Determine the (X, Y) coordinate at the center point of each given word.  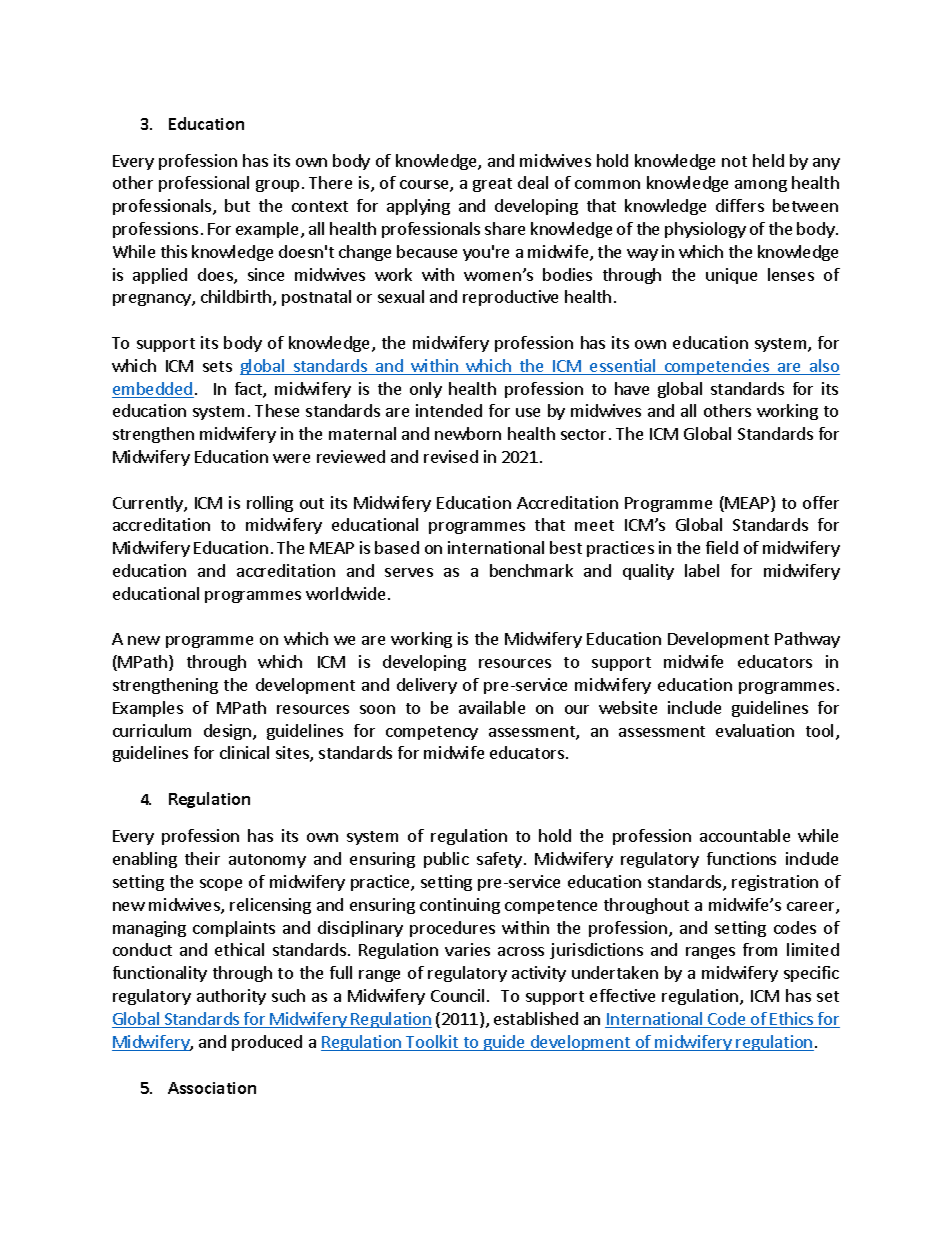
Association (212, 1088)
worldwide (345, 593)
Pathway (807, 640)
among (761, 186)
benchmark (531, 570)
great (492, 185)
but (237, 205)
